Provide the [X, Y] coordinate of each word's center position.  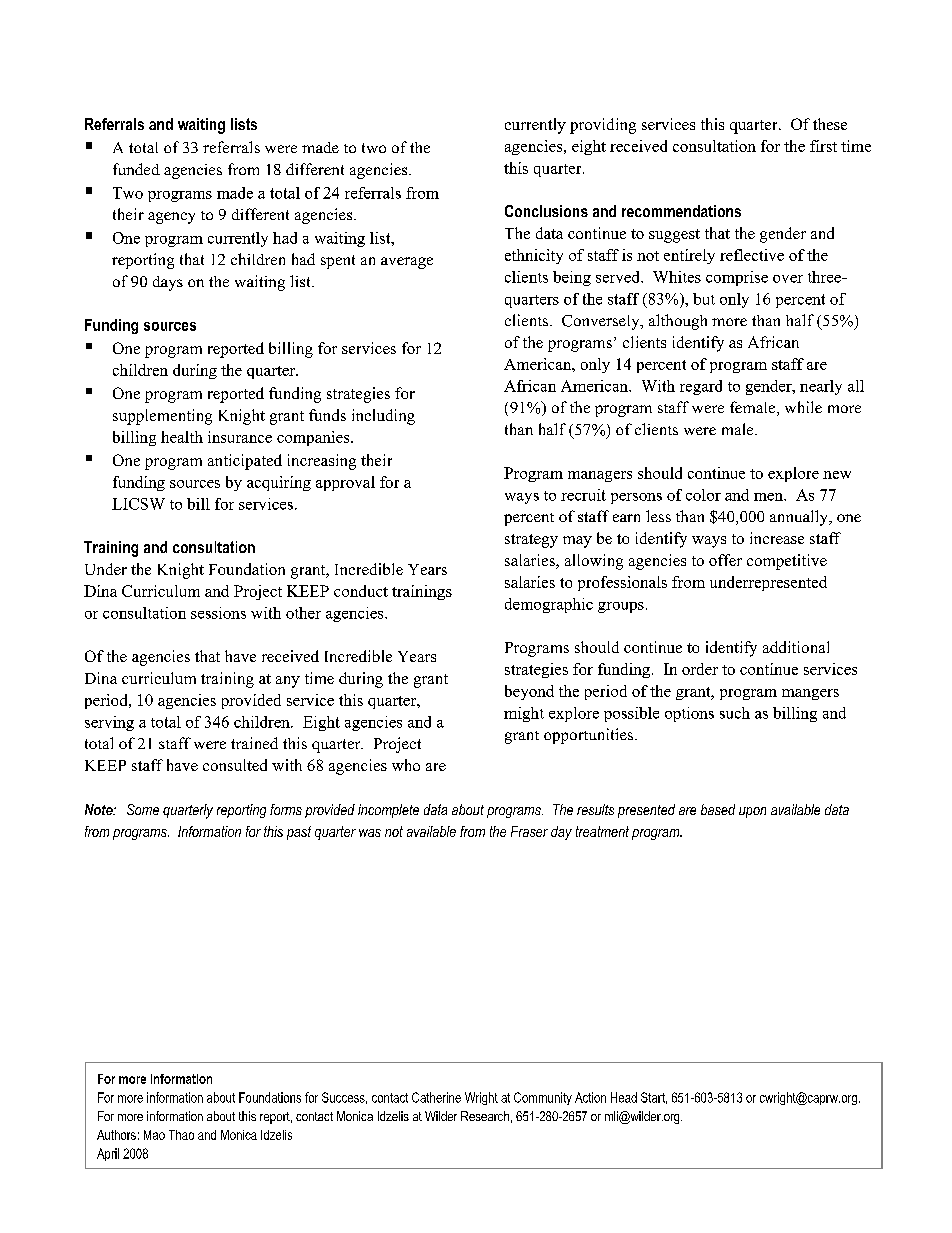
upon [752, 812]
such [735, 713]
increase [777, 538]
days [168, 283]
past [299, 833]
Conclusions [546, 211]
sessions [218, 613]
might [524, 714]
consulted [235, 765]
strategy [531, 541]
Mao [154, 1135]
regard [701, 387]
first [823, 146]
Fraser [529, 831]
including [383, 417]
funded [136, 169]
